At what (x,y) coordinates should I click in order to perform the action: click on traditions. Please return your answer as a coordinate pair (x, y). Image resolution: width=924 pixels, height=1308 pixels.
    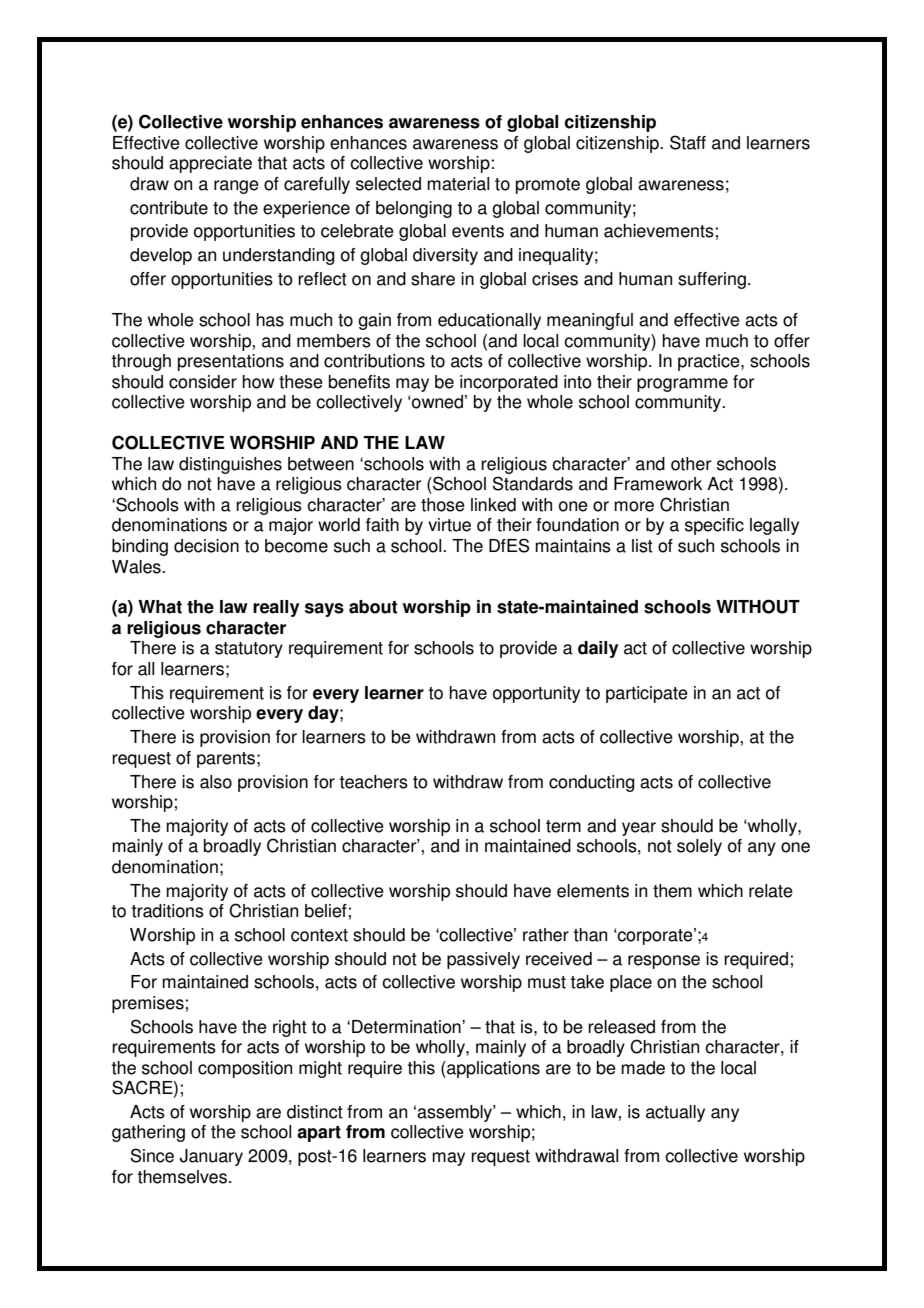
    Looking at the image, I should click on (168, 911).
